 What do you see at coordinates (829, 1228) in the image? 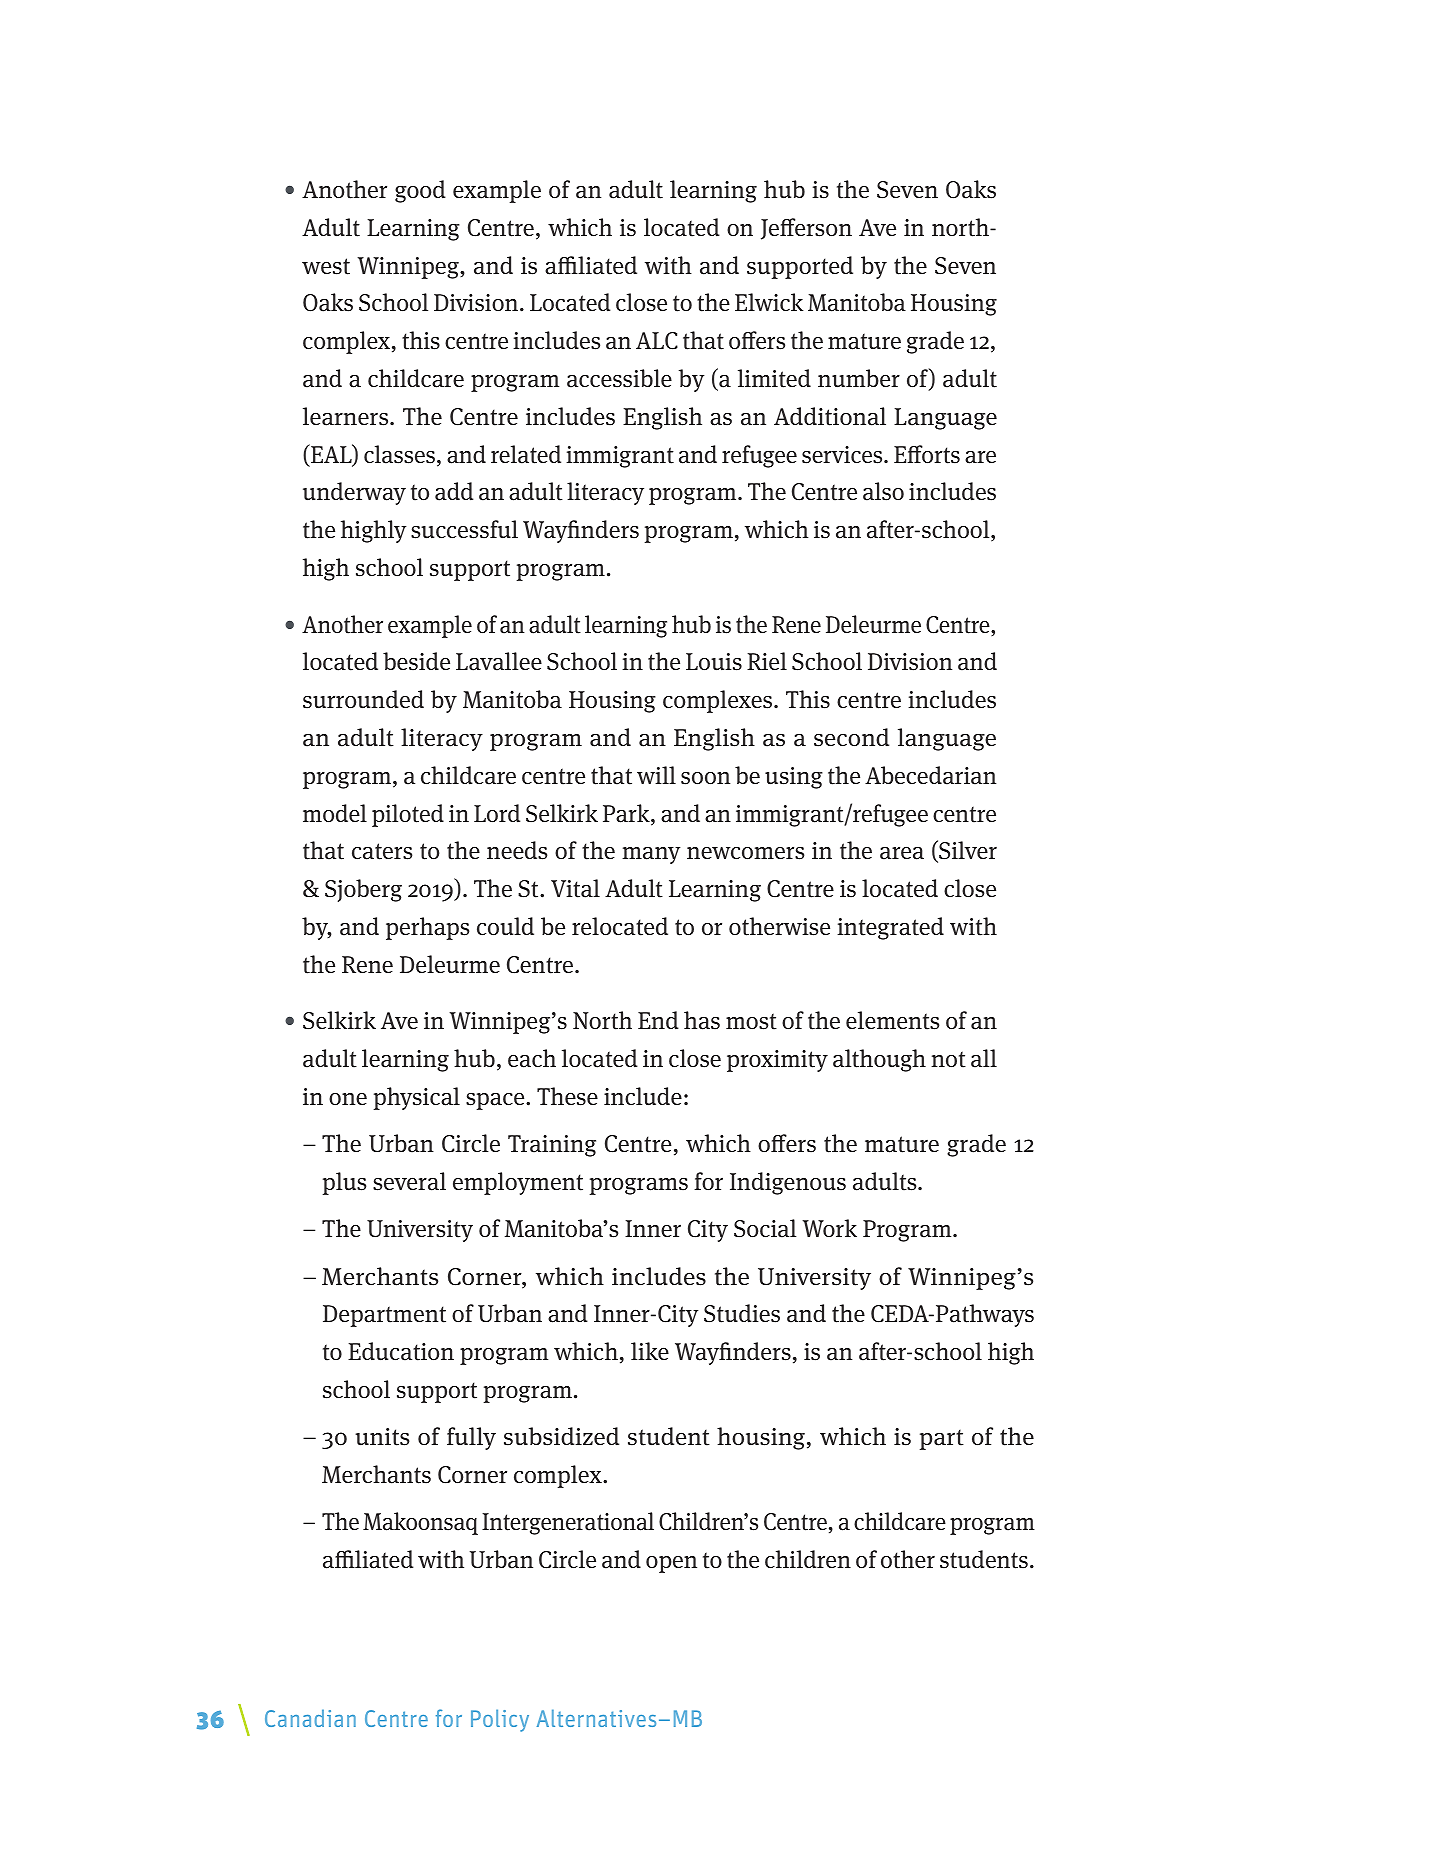
I see `Work` at bounding box center [829, 1228].
